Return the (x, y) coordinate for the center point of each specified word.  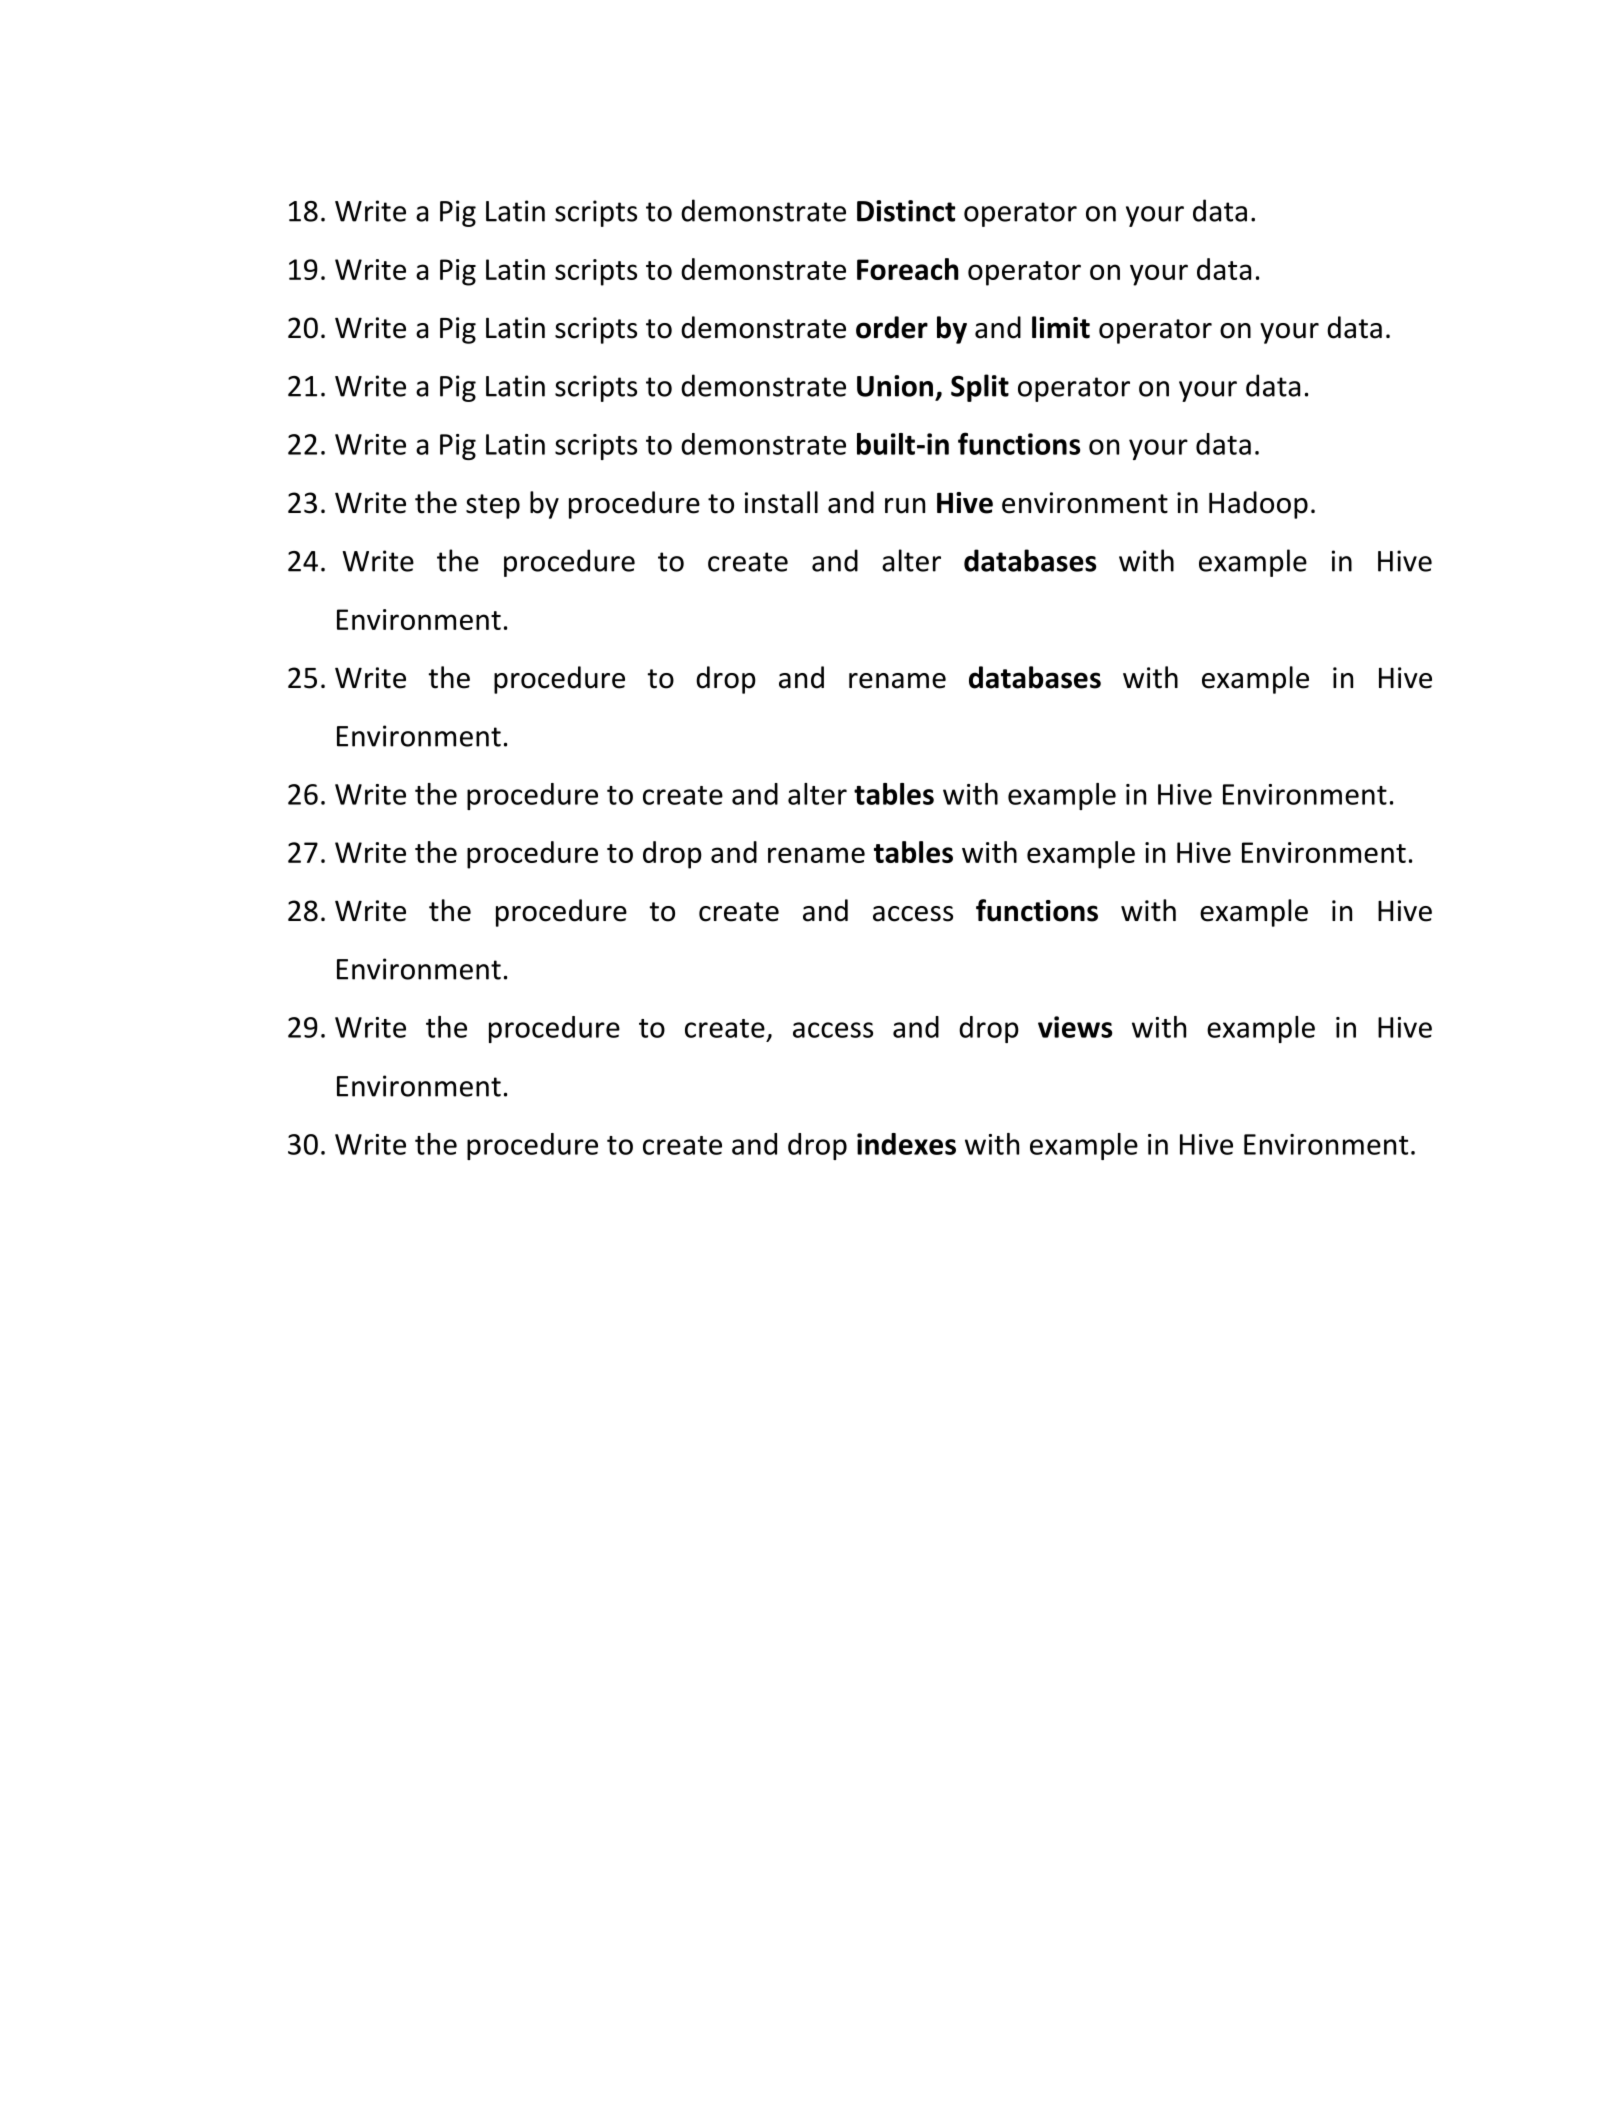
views (1075, 1027)
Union (895, 386)
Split (980, 388)
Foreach (908, 269)
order (892, 327)
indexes (906, 1144)
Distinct (906, 211)
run (905, 506)
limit (1061, 327)
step (493, 506)
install (781, 502)
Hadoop (1258, 505)
